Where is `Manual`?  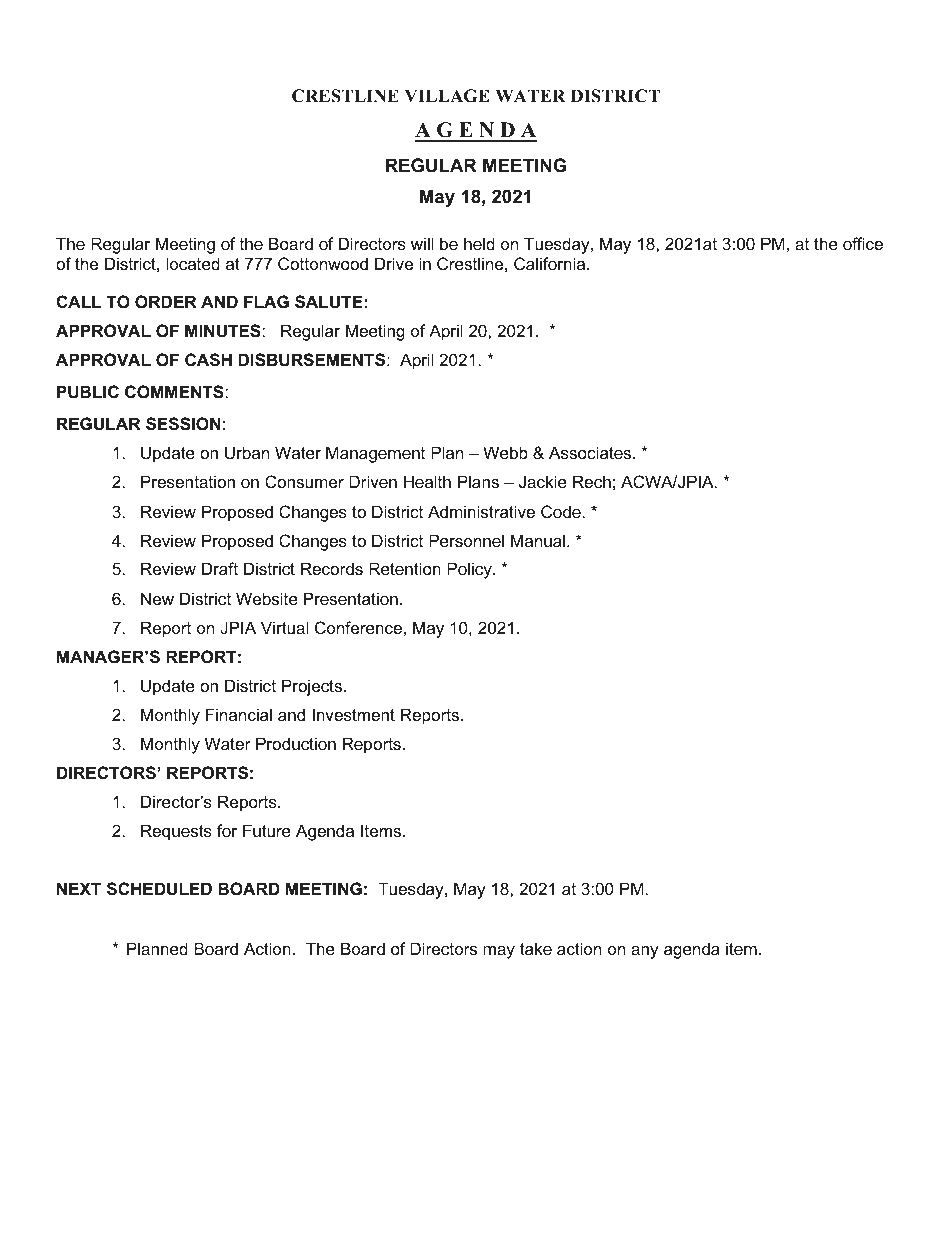 Manual is located at coordinates (538, 540).
